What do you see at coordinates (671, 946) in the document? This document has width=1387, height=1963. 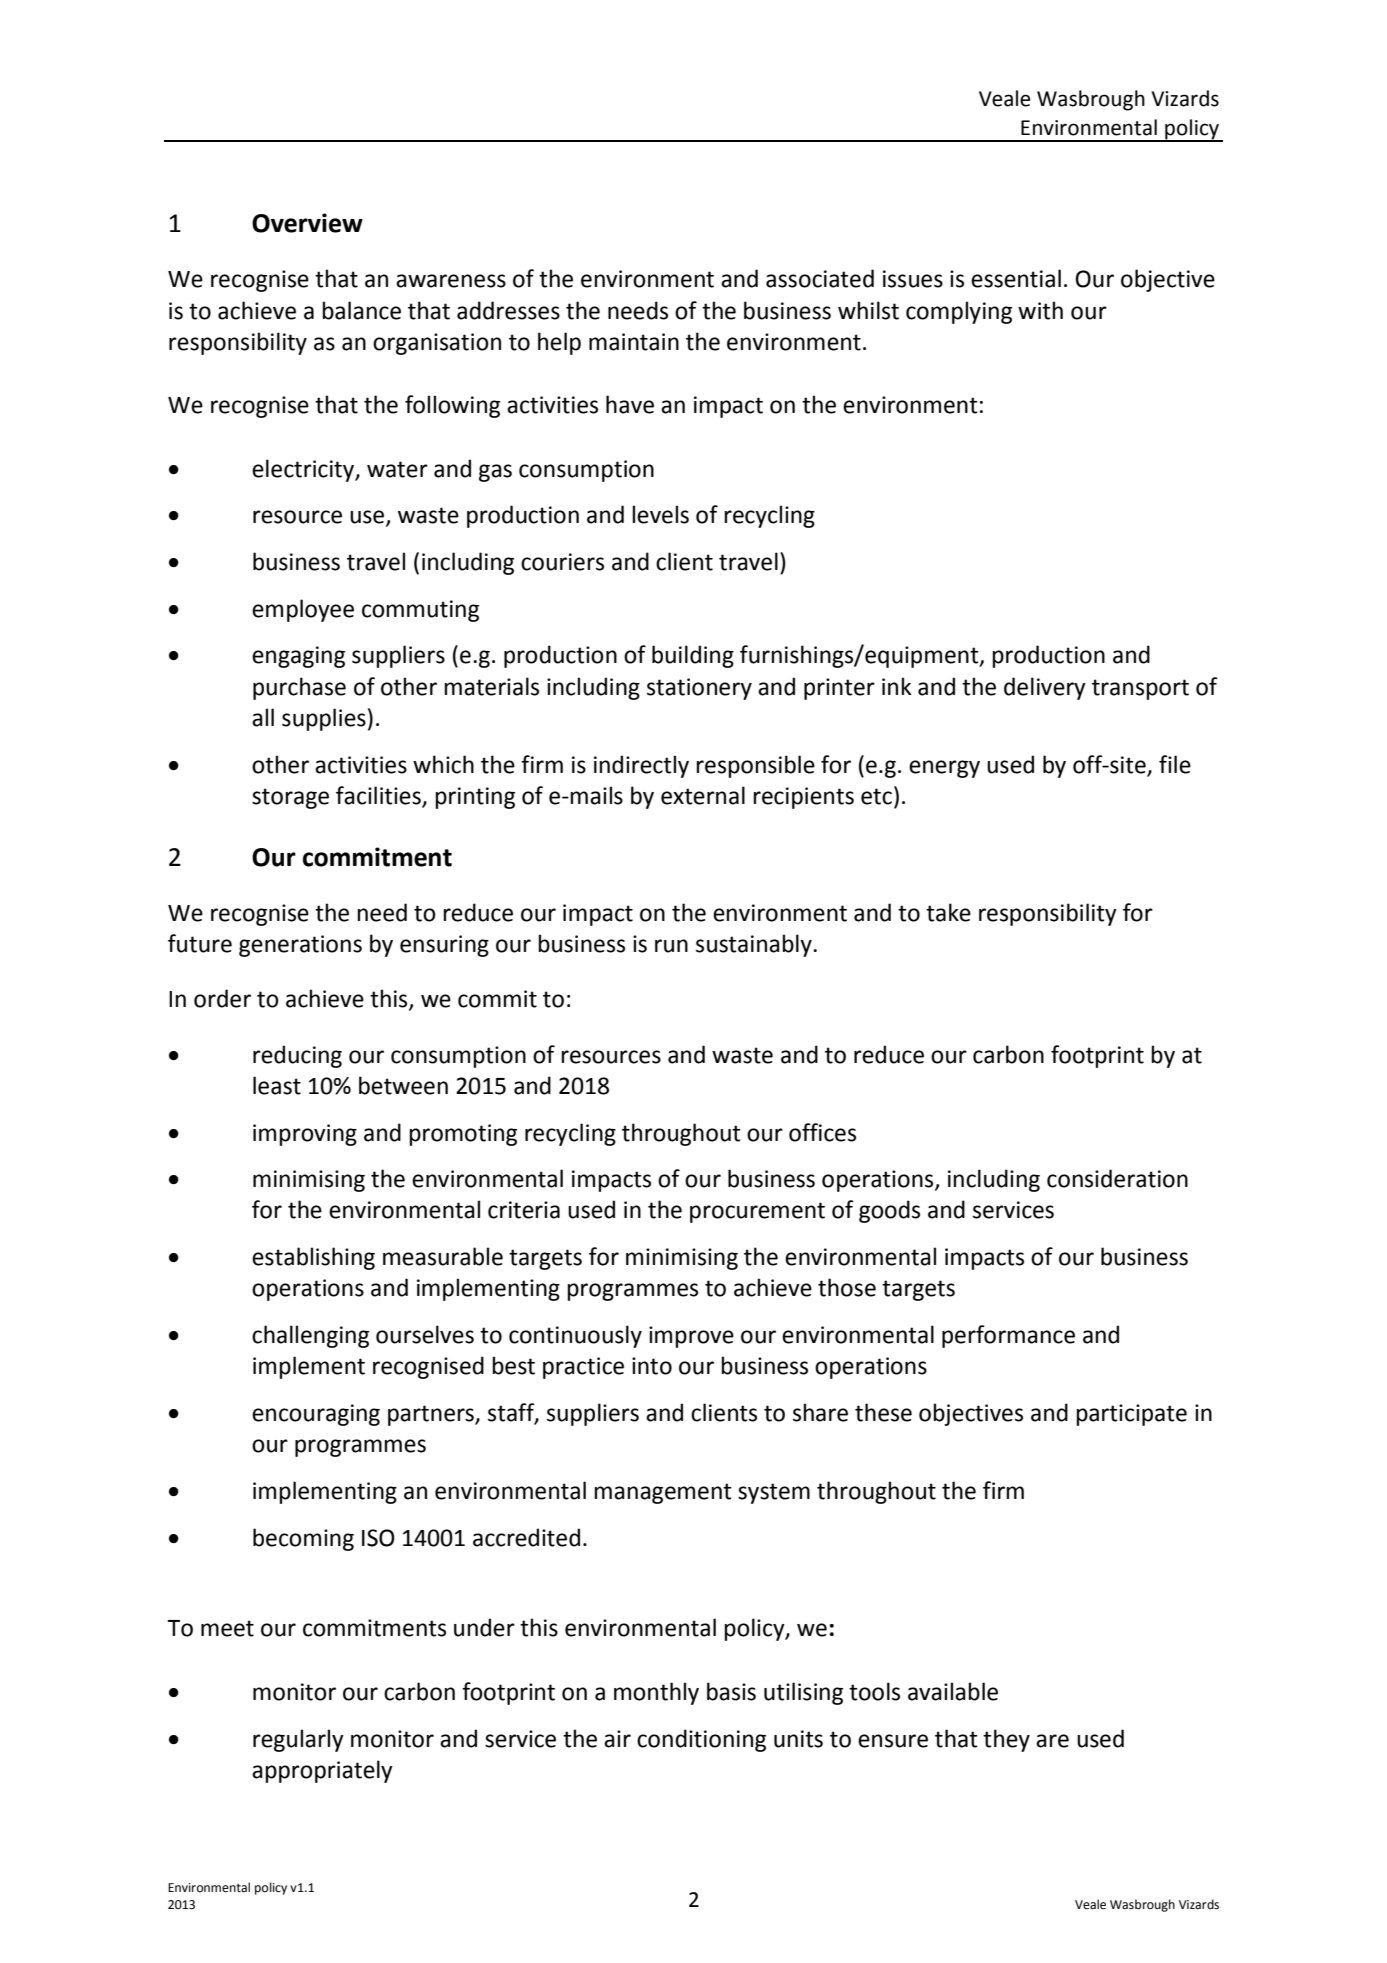 I see `run` at bounding box center [671, 946].
